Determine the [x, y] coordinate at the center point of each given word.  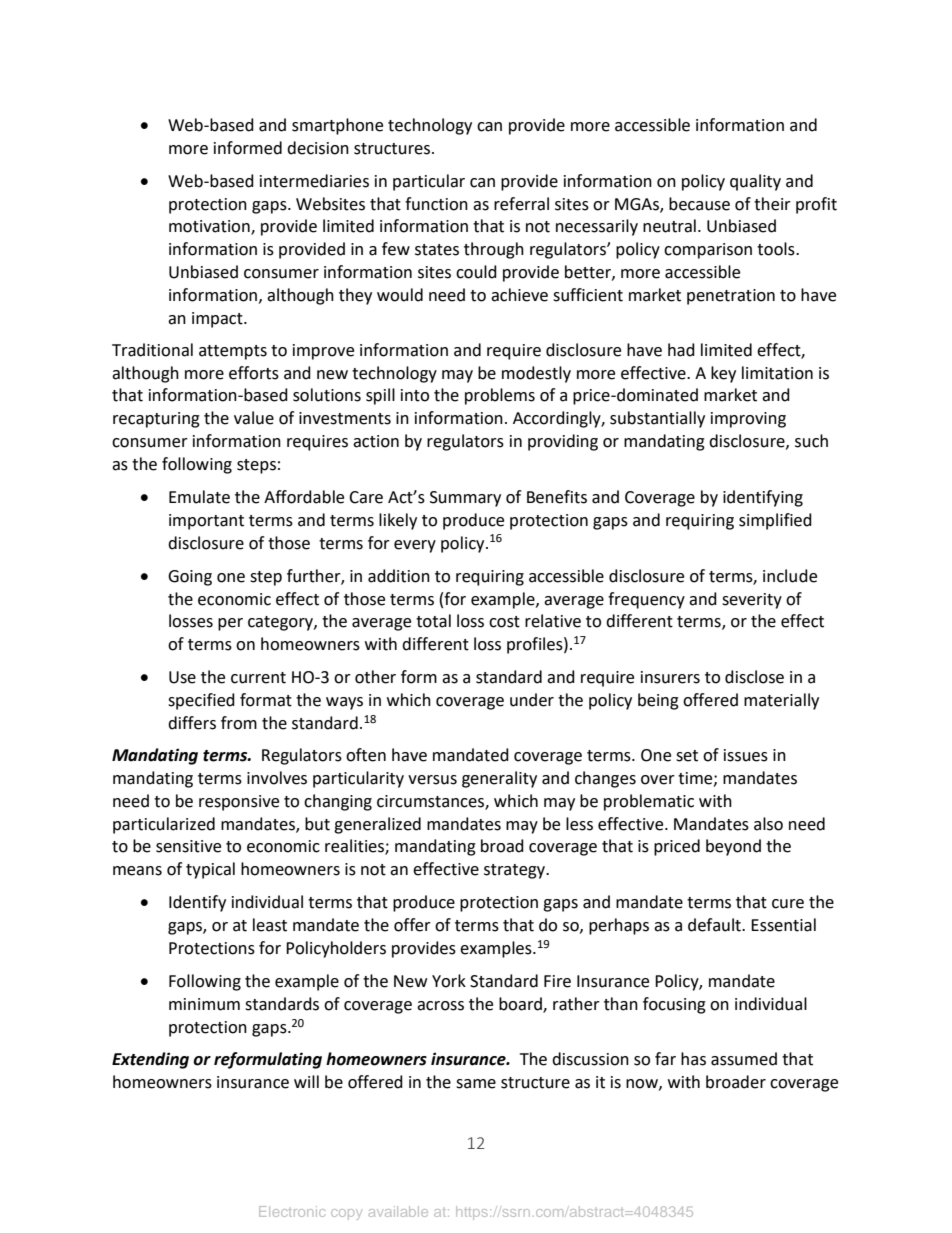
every [415, 546]
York [449, 981]
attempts [233, 352]
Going [190, 578]
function [436, 204]
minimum [204, 1004]
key [723, 374]
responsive [239, 803]
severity [752, 601]
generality [499, 779]
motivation [210, 227]
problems [500, 396]
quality [755, 182]
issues [746, 755]
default [715, 925]
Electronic [292, 1211]
